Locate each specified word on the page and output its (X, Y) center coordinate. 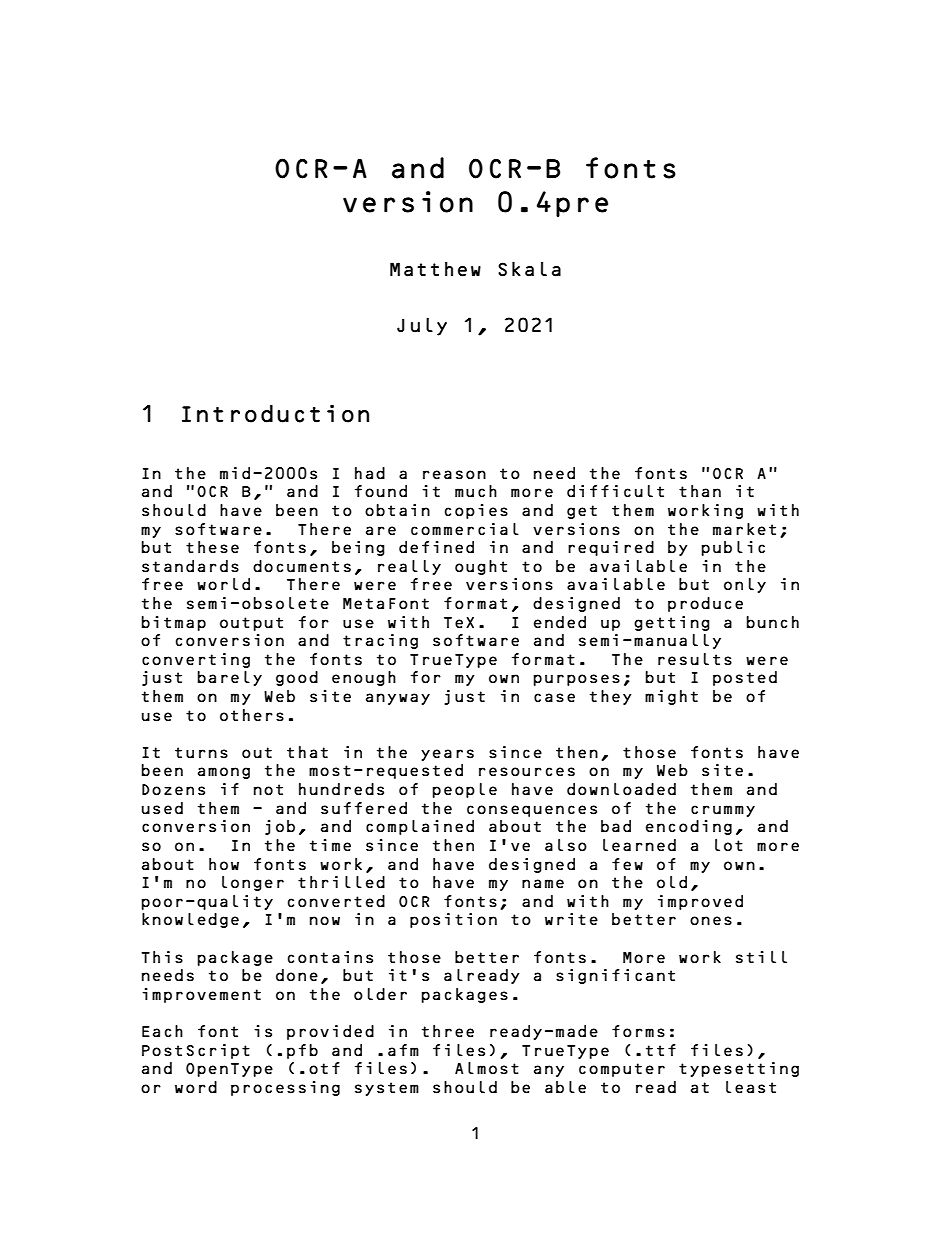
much (476, 491)
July (422, 326)
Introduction (275, 413)
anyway (398, 699)
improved (700, 902)
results (695, 659)
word (196, 1087)
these (212, 547)
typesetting (739, 1069)
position (453, 920)
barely (229, 678)
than (700, 491)
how (224, 864)
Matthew (435, 269)
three (448, 1031)
